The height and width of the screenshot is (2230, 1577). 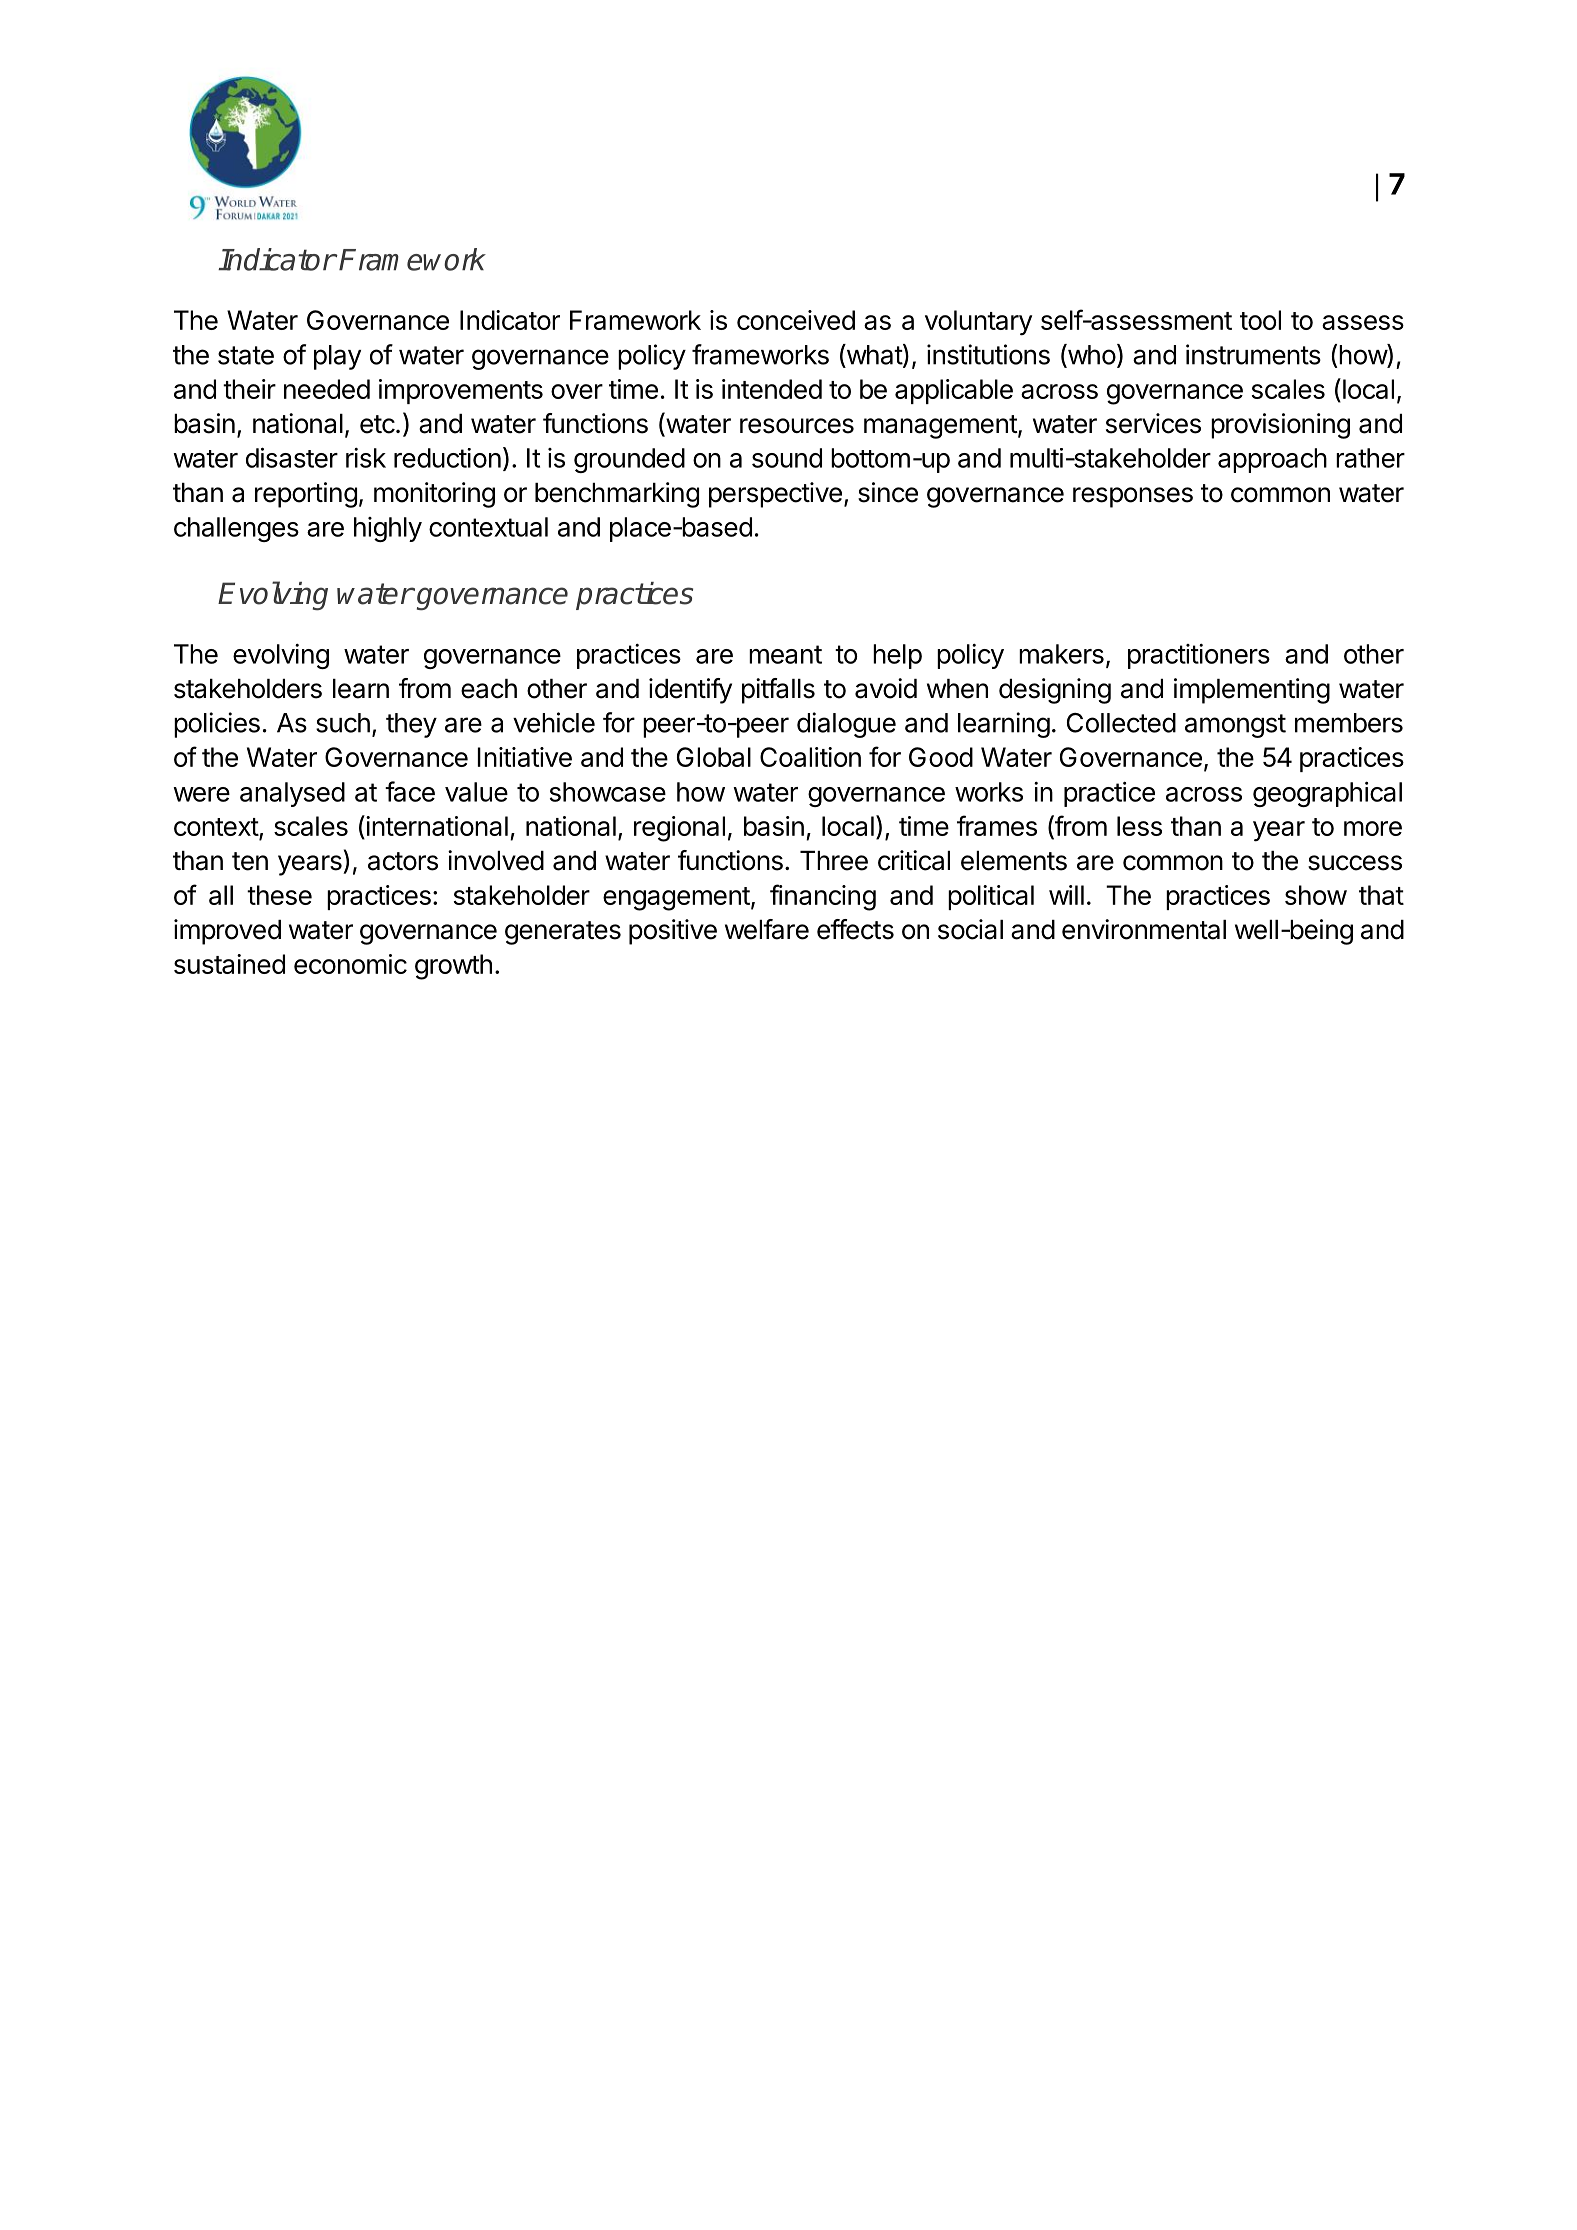 What do you see at coordinates (810, 757) in the screenshot?
I see `Coalition` at bounding box center [810, 757].
